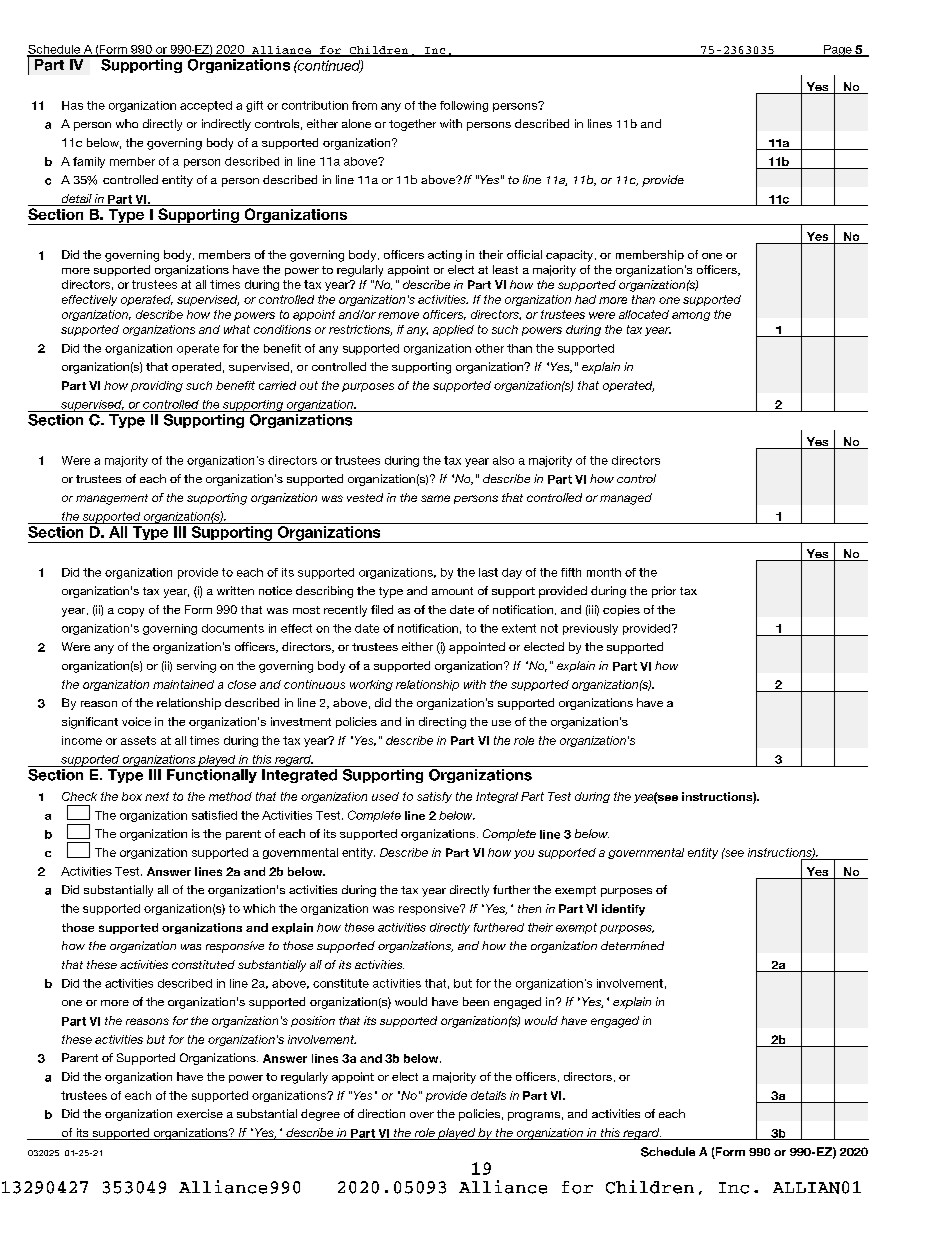 This page has height=1233, width=952. I want to click on exercise, so click(200, 1113).
